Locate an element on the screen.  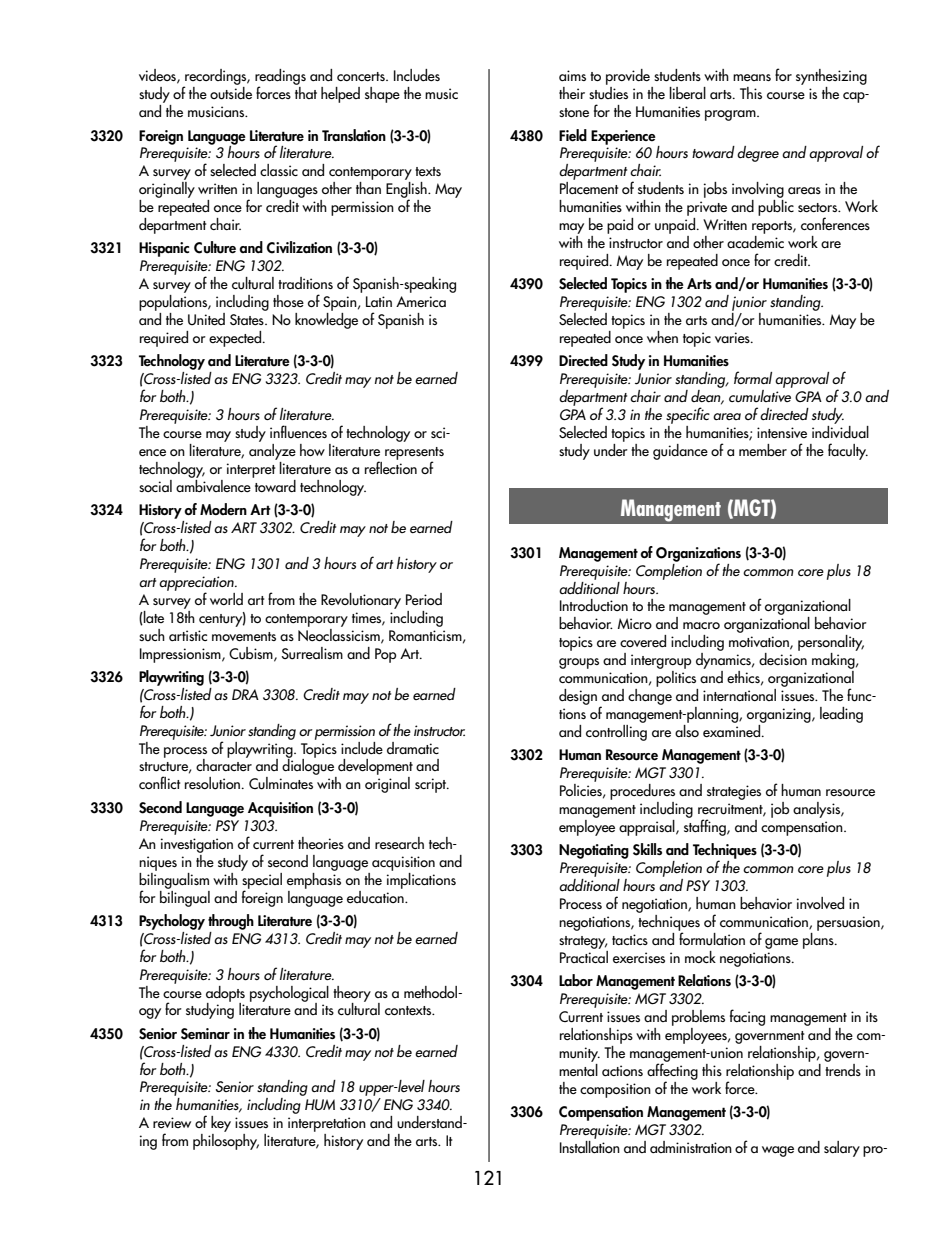
represents is located at coordinates (414, 454).
